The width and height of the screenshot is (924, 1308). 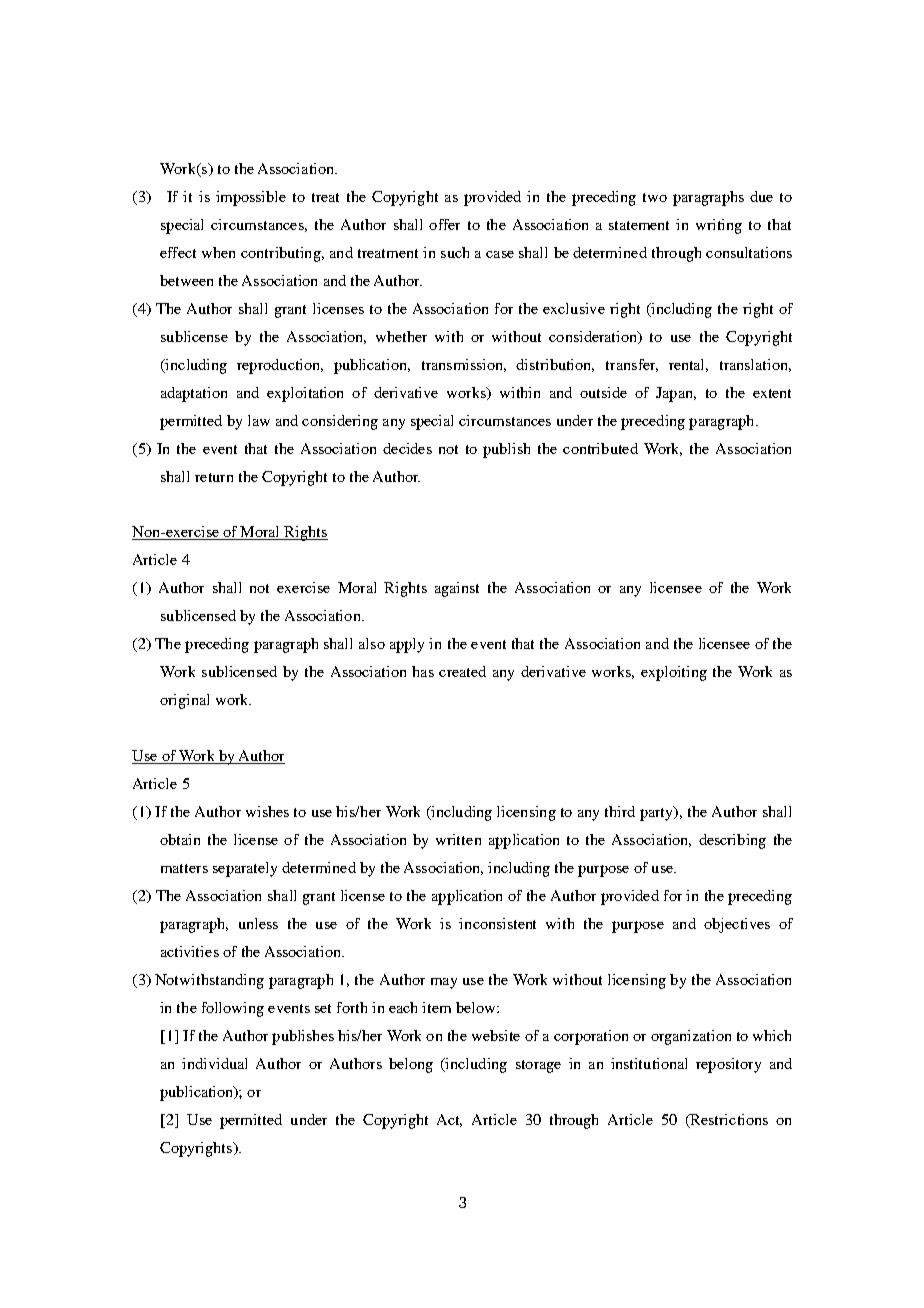 I want to click on party, so click(x=657, y=813).
